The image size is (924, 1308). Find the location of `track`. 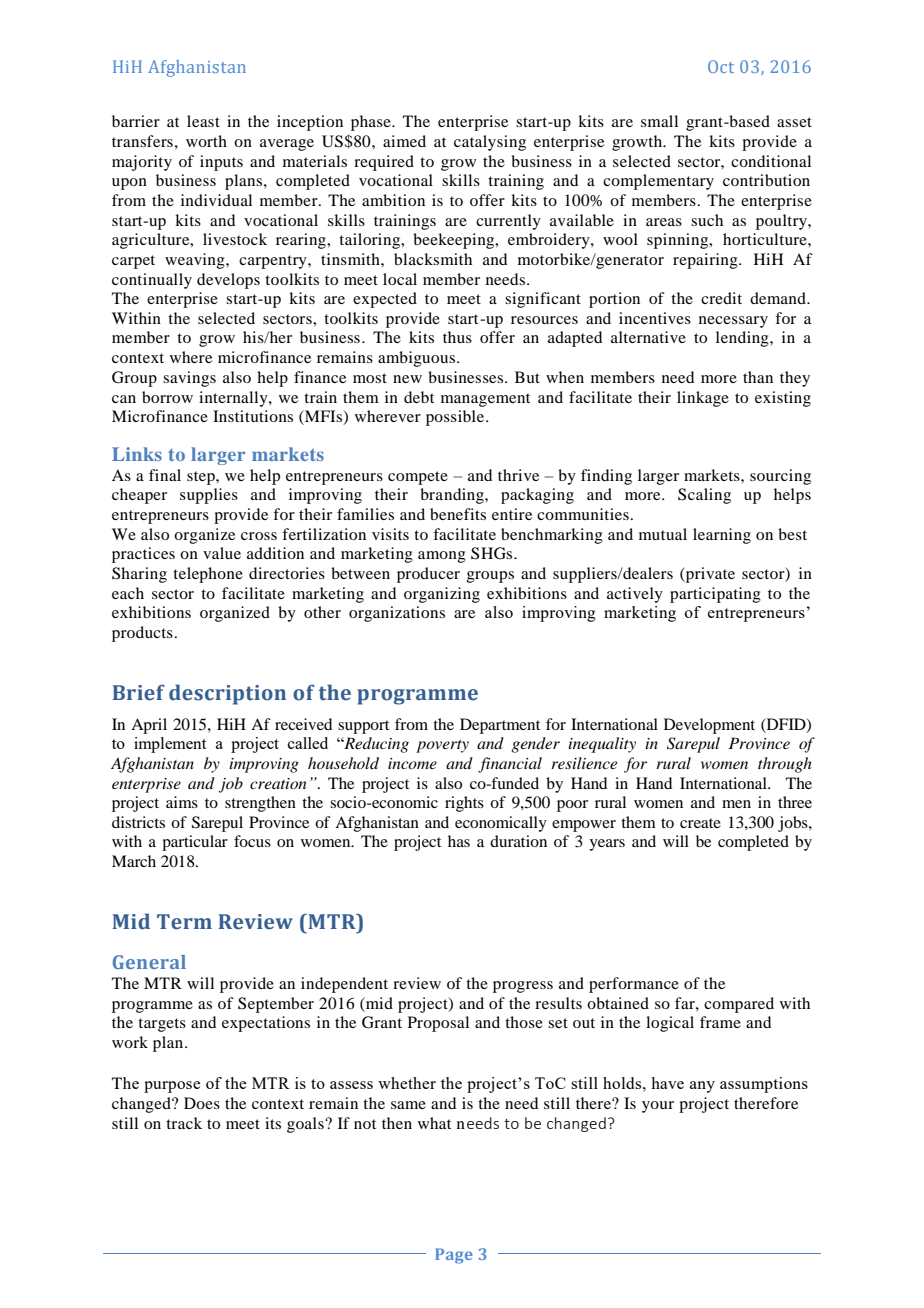

track is located at coordinates (184, 1123).
